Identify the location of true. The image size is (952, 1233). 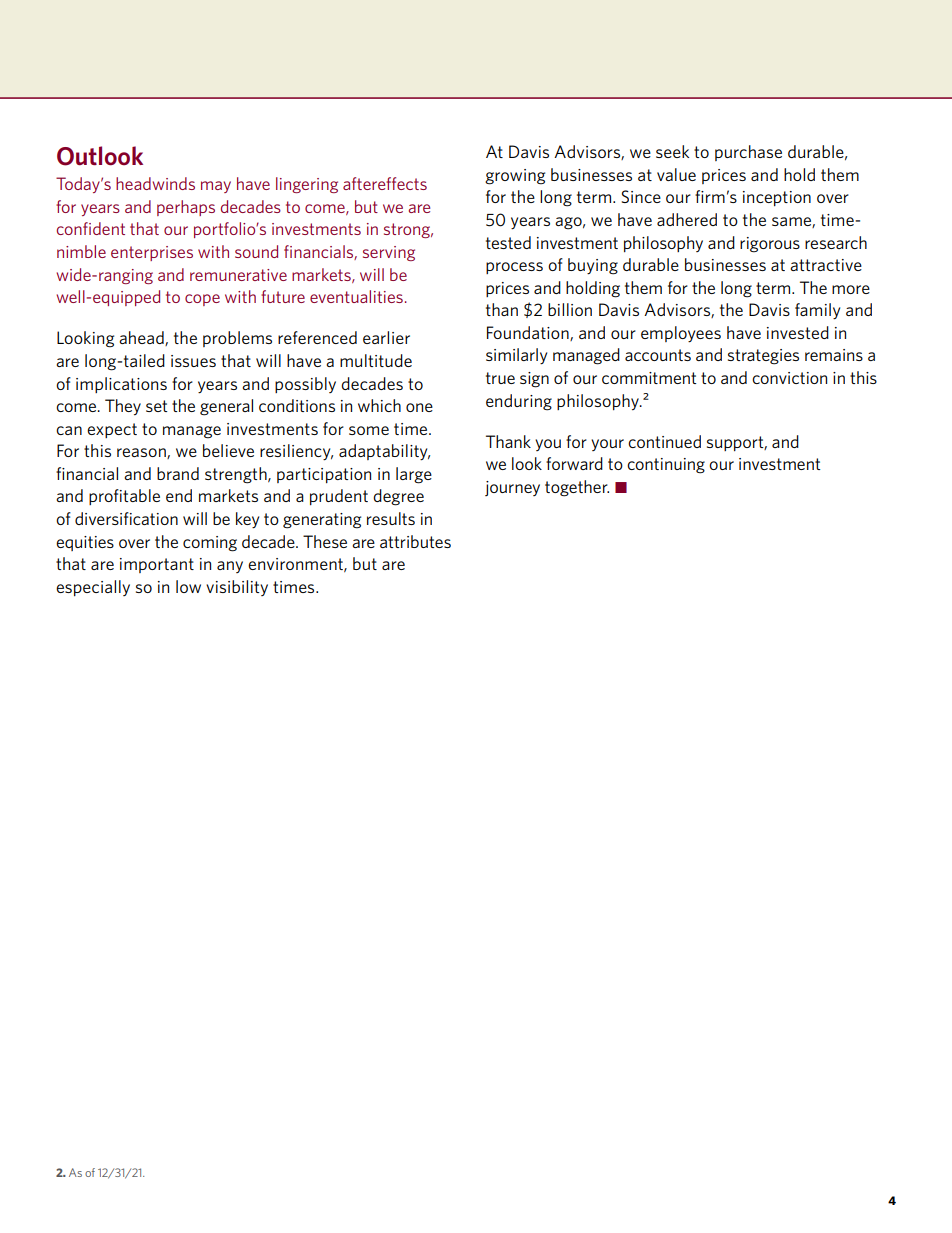
(500, 378).
